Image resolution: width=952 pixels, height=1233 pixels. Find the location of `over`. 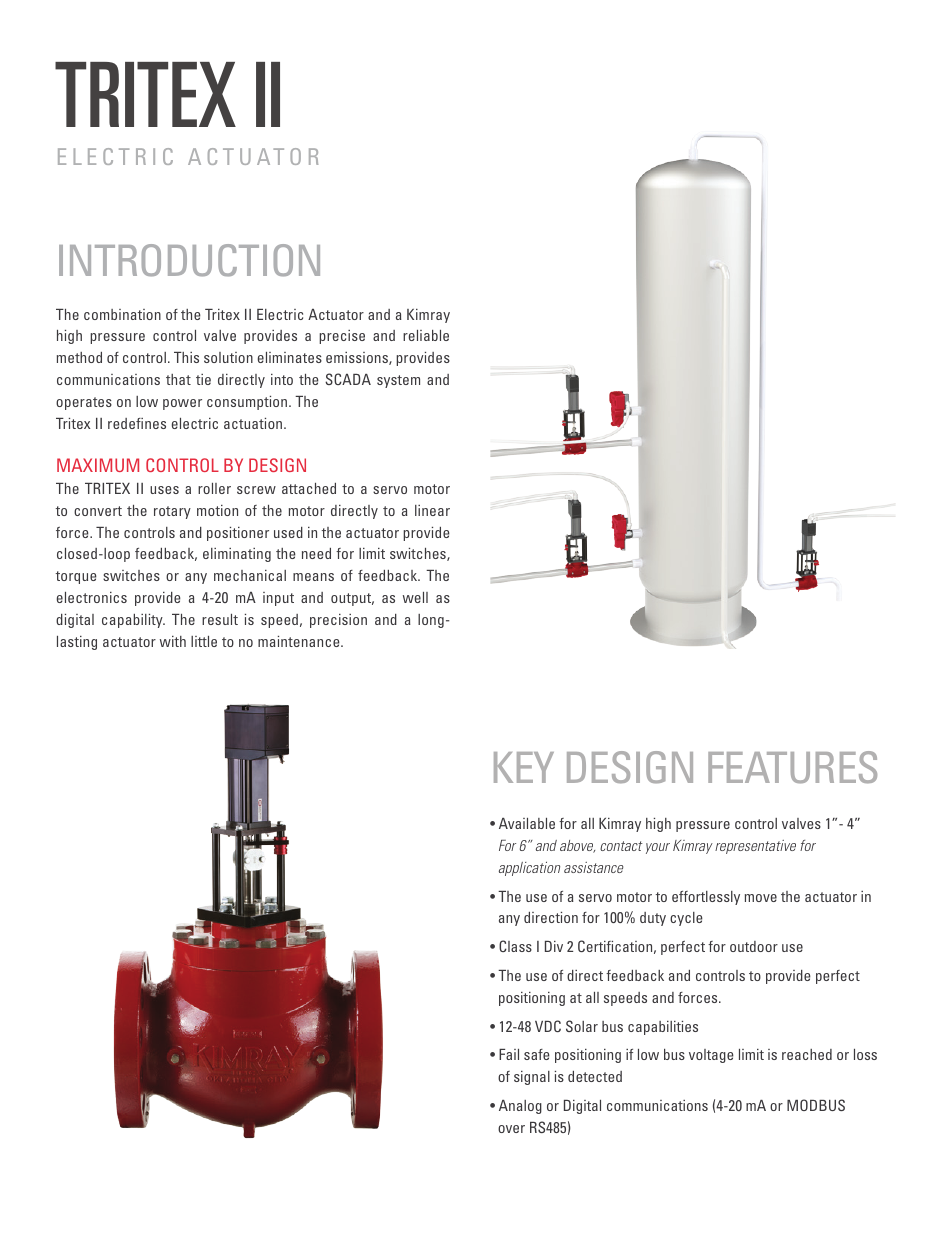

over is located at coordinates (511, 1129).
